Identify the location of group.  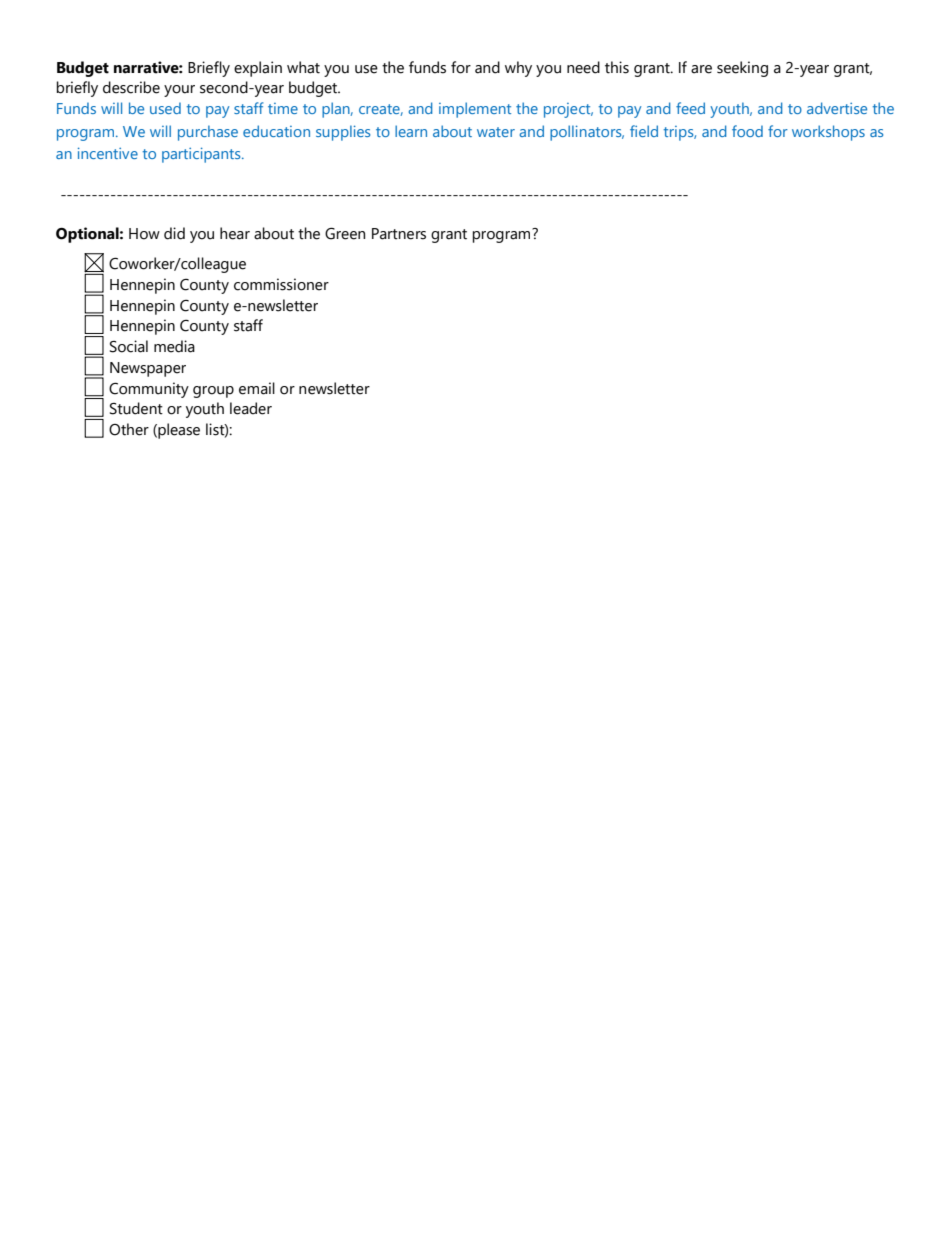
(213, 392).
